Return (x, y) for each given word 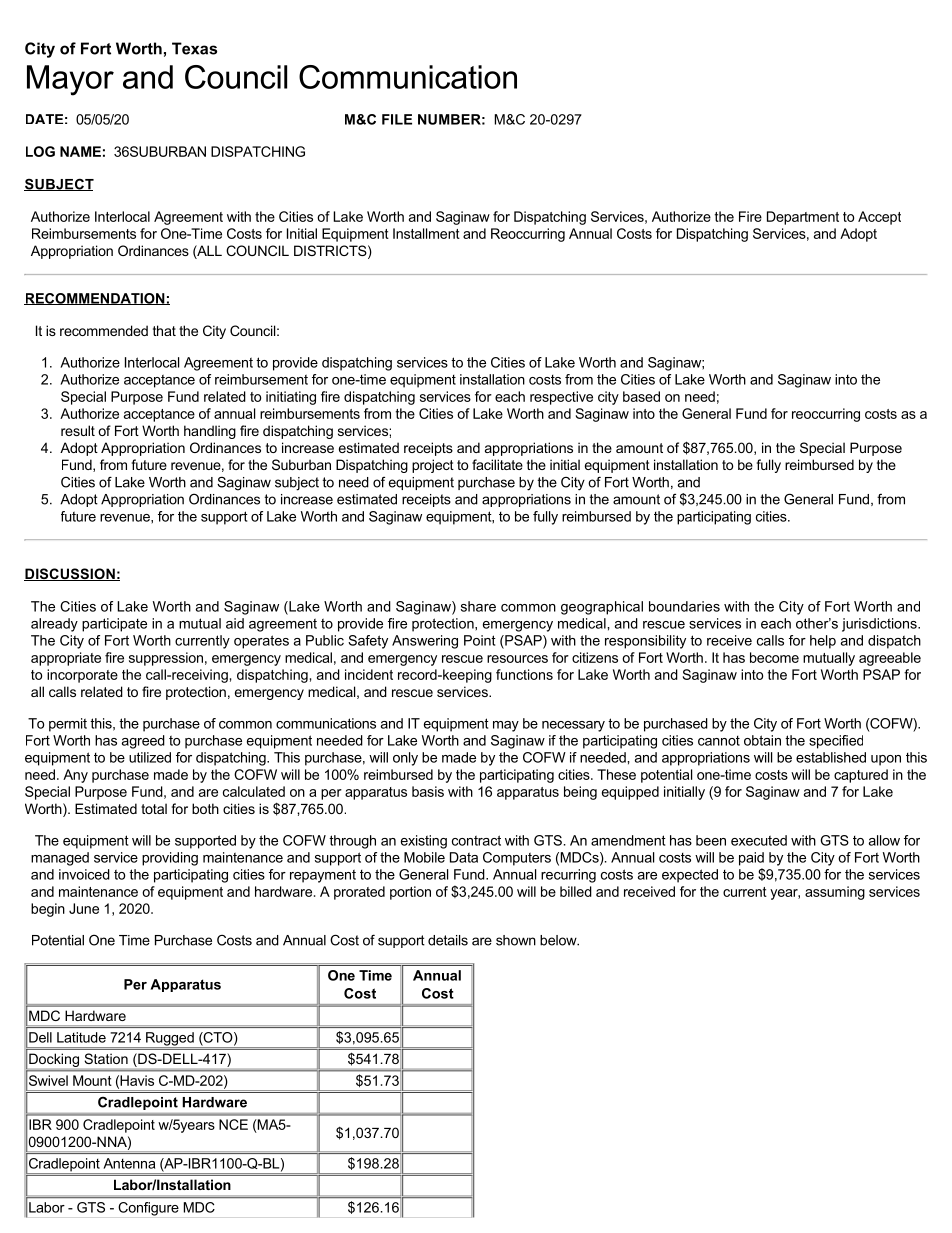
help (823, 642)
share (478, 606)
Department (803, 218)
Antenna (129, 1163)
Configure (148, 1209)
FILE (397, 119)
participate (114, 625)
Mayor (70, 80)
